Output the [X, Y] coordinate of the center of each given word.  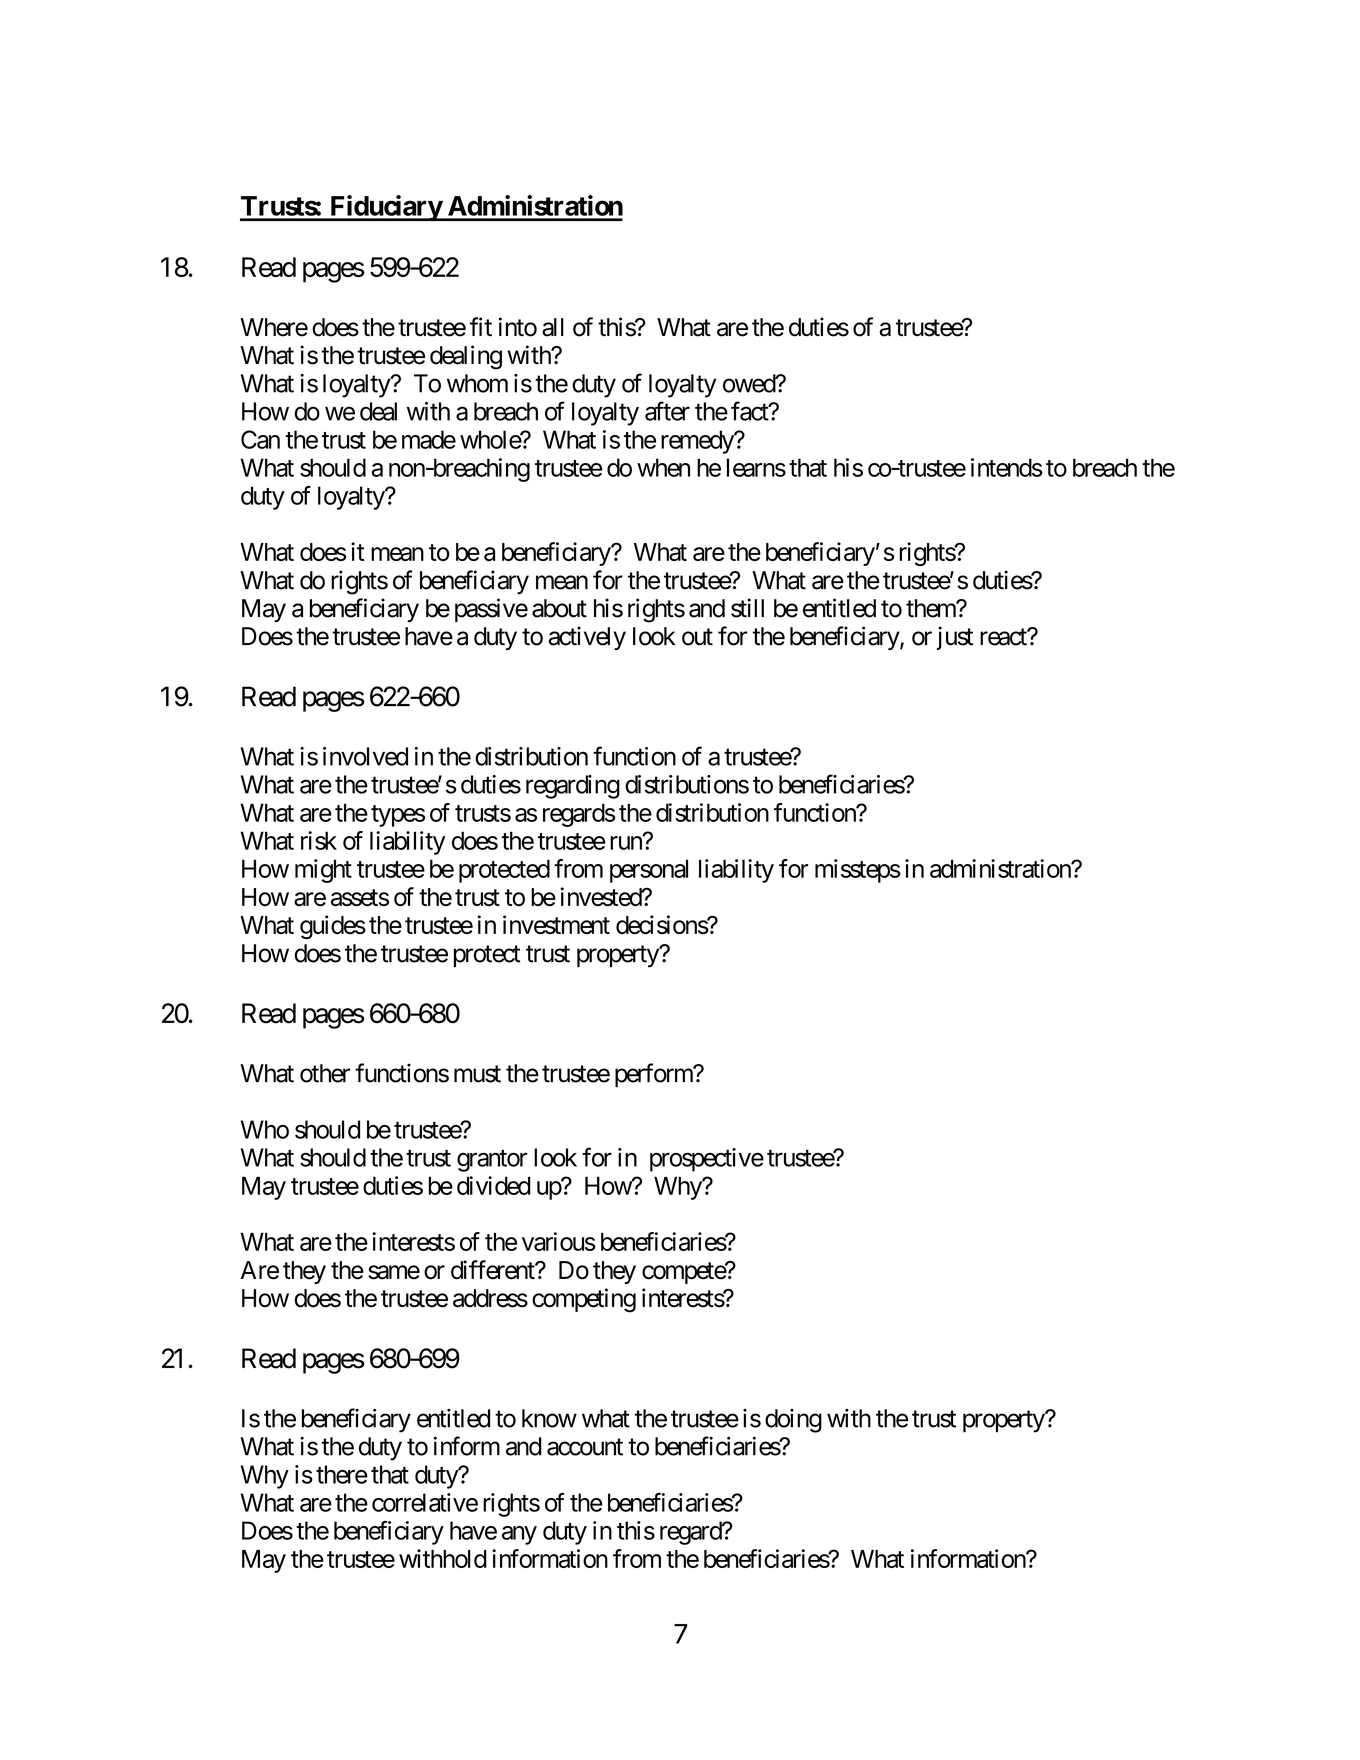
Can [260, 439]
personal [649, 871]
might [323, 871]
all [553, 327]
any [519, 1535]
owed [750, 383]
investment [556, 924]
